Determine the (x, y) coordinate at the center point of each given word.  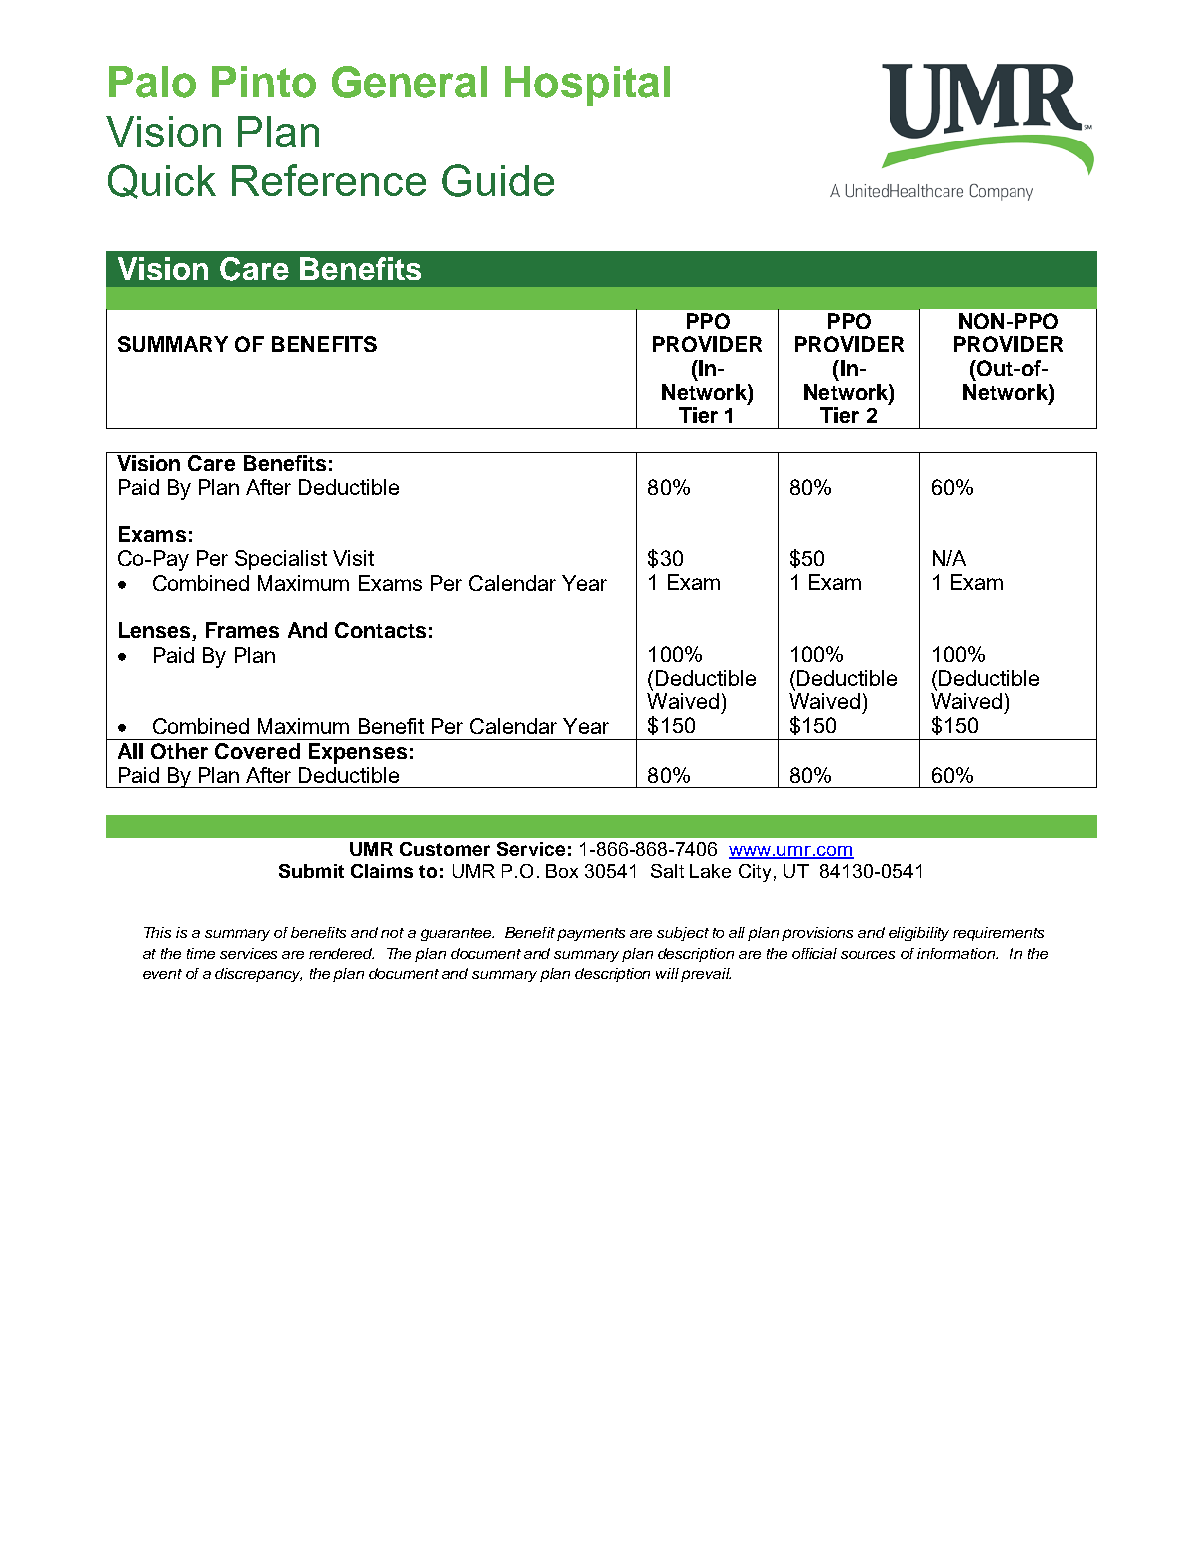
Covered (257, 751)
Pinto (264, 82)
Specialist (281, 560)
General (409, 82)
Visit (353, 558)
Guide (498, 180)
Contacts (380, 630)
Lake (710, 871)
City (755, 873)
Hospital (587, 86)
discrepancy (258, 975)
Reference (329, 180)
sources (868, 955)
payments (591, 934)
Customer (445, 849)
